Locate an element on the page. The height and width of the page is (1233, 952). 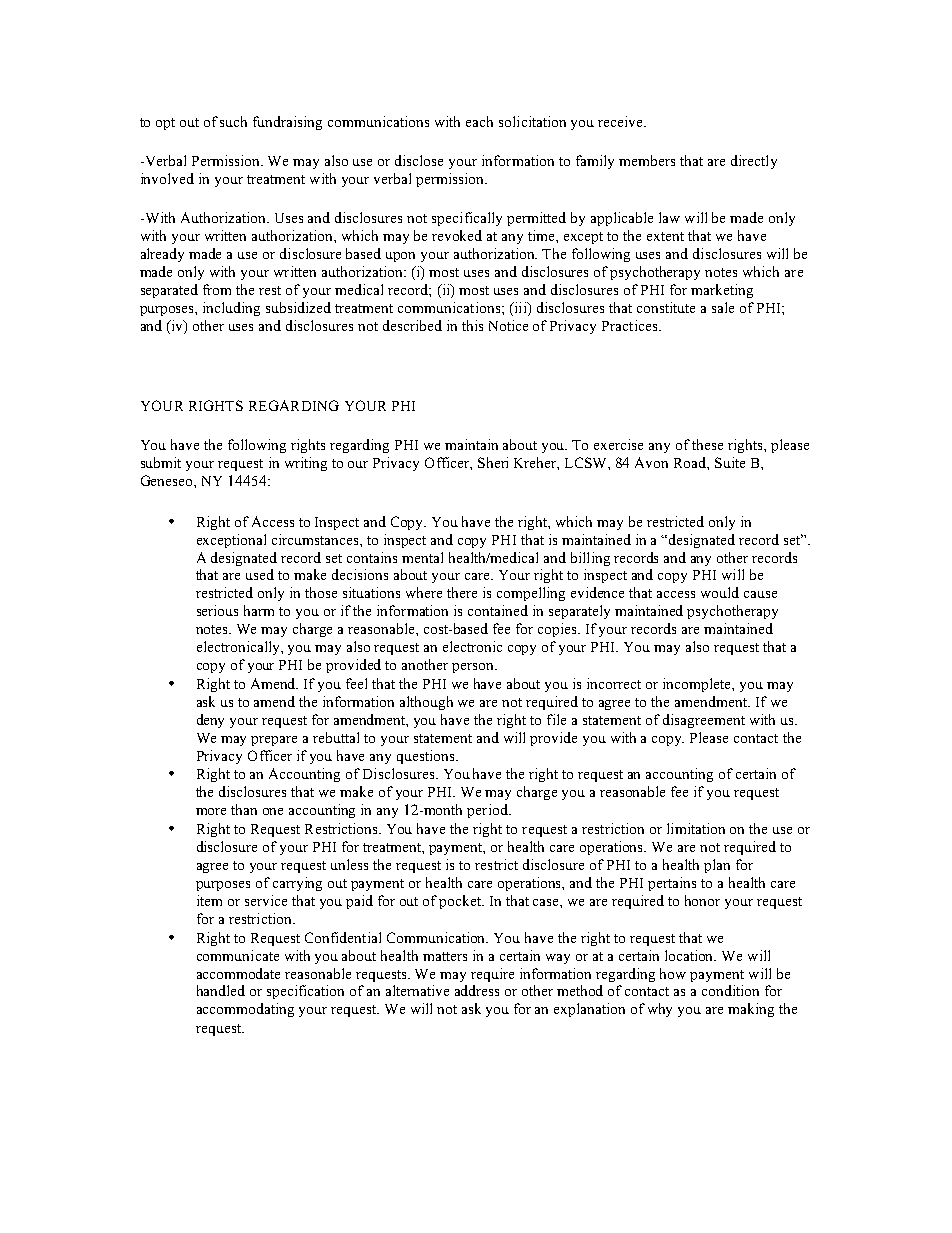
would is located at coordinates (720, 592).
